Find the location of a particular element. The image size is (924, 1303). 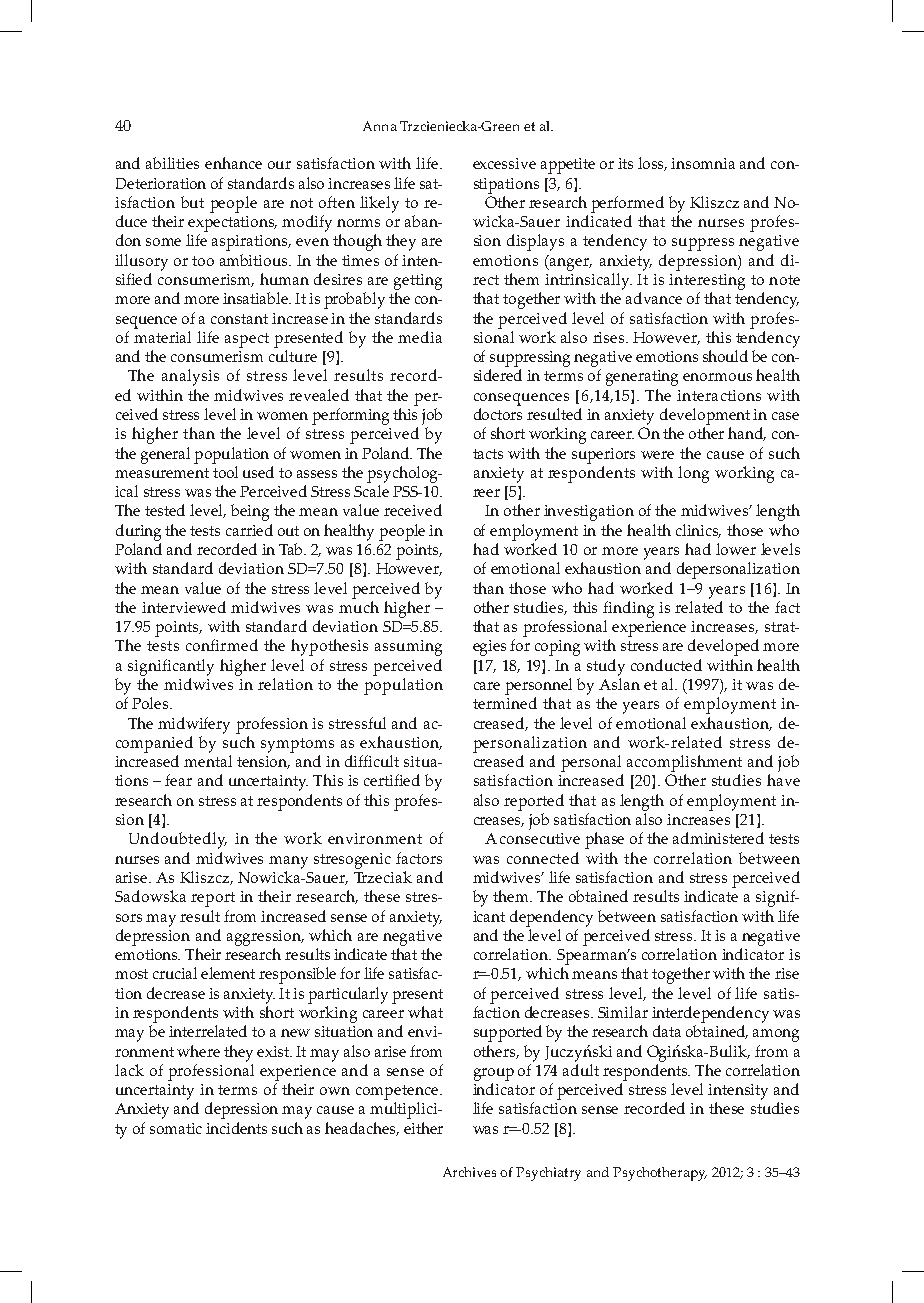

enhance is located at coordinates (233, 163).
